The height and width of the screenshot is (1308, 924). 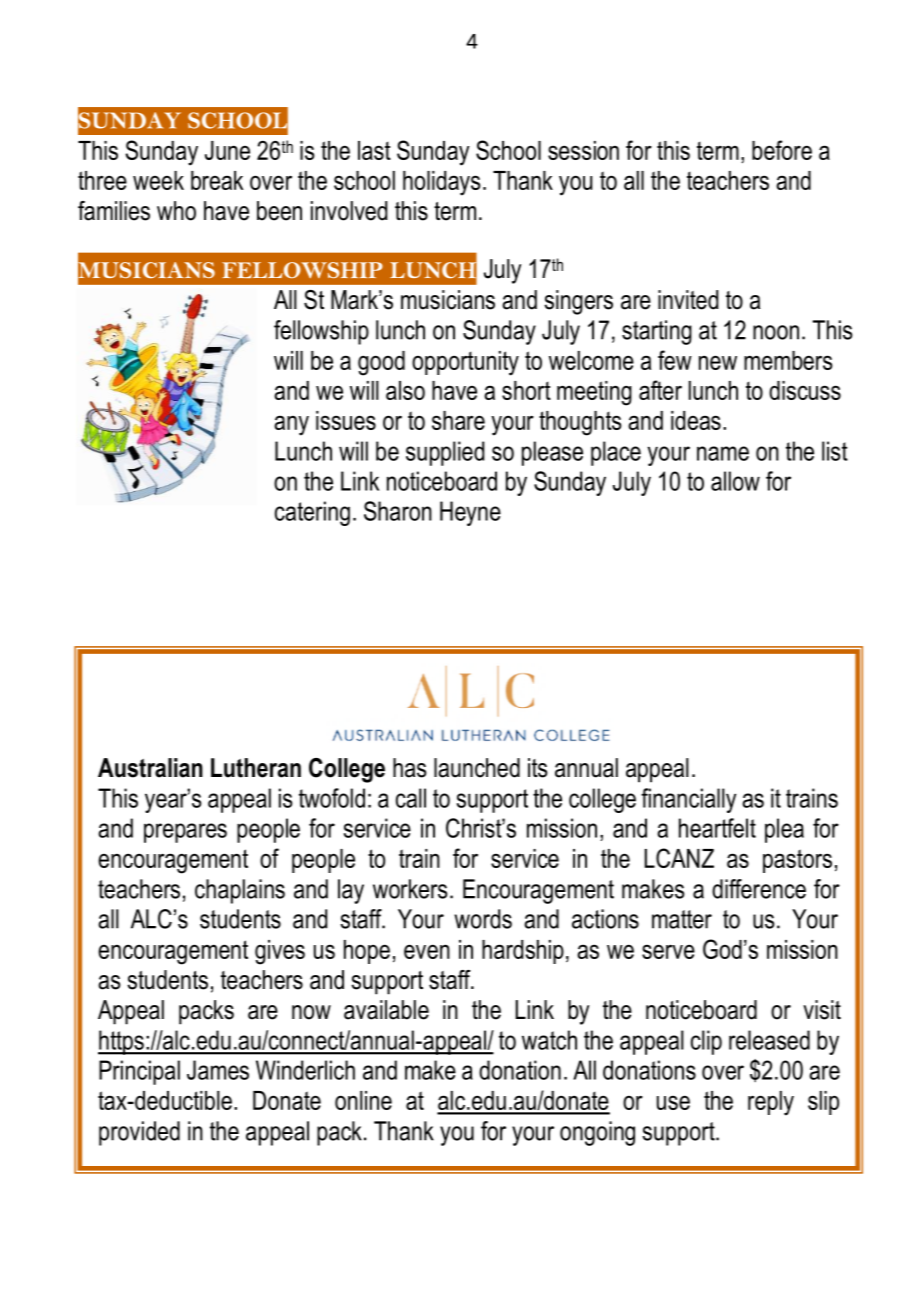 What do you see at coordinates (782, 150) in the screenshot?
I see `before` at bounding box center [782, 150].
